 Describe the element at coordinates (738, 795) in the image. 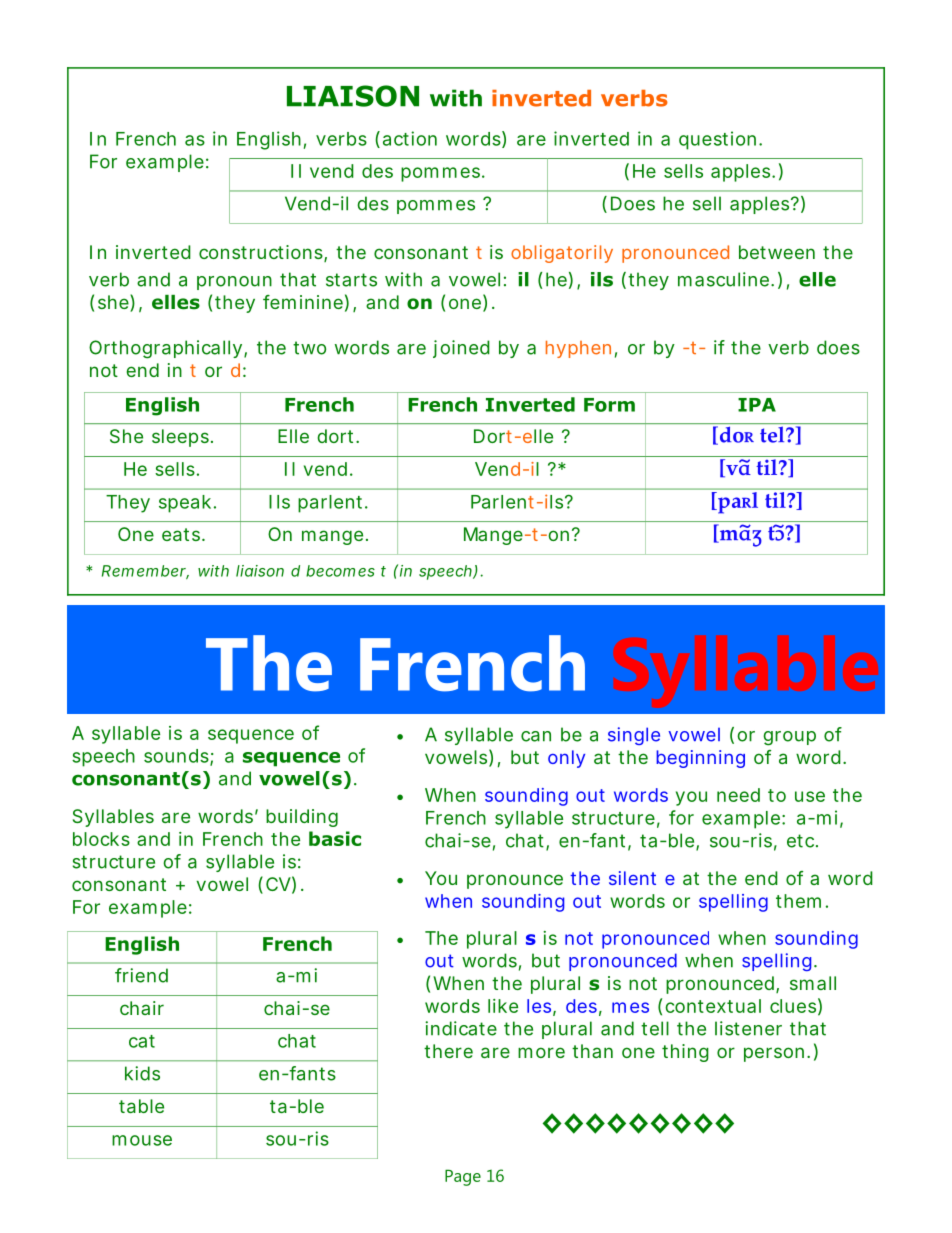

I see `need` at that location.
